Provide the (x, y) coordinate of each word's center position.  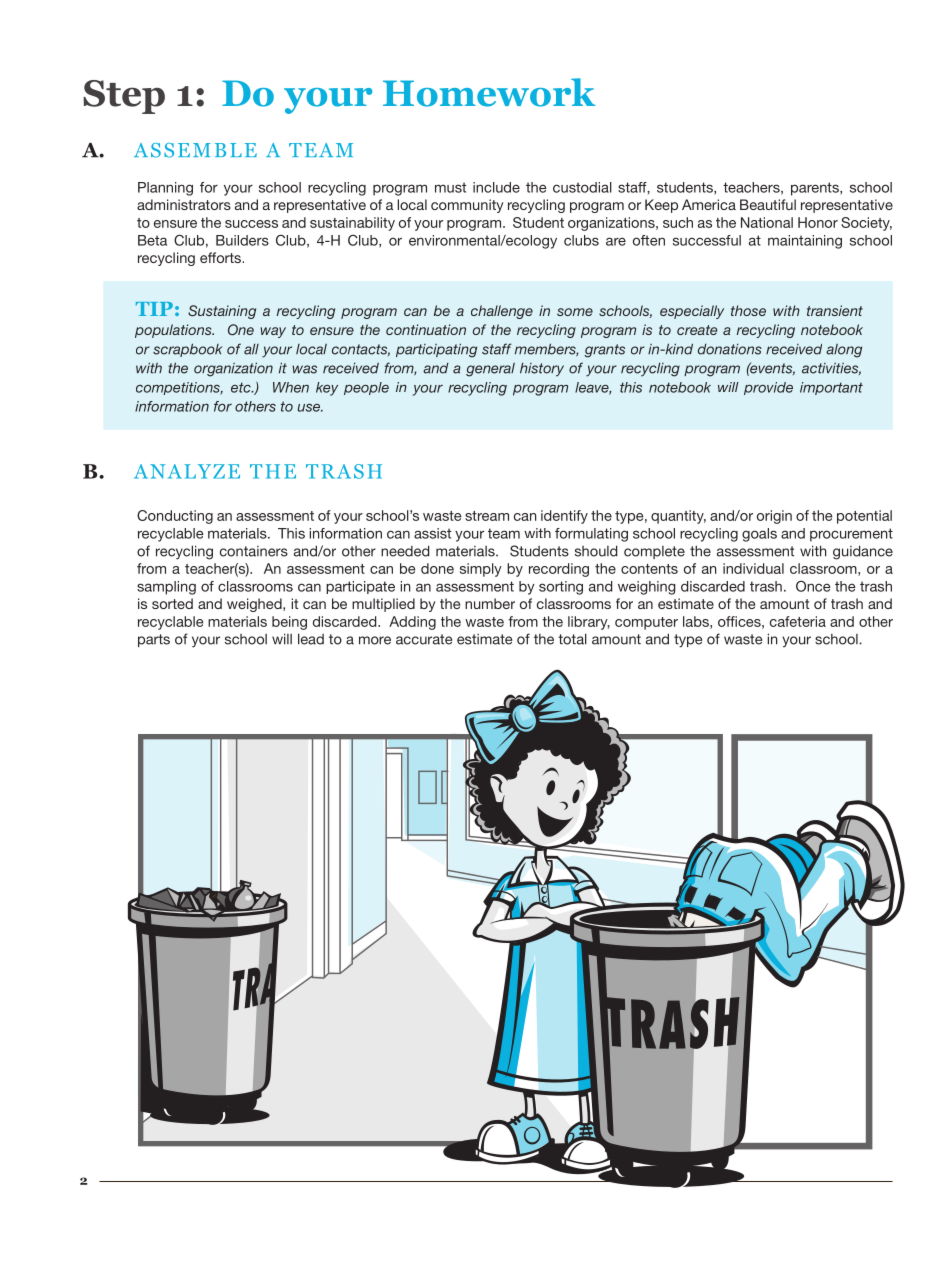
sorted (172, 603)
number (490, 603)
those (748, 310)
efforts (221, 257)
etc (242, 387)
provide (768, 388)
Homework (489, 92)
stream (487, 516)
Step (124, 97)
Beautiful (768, 204)
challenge (502, 312)
